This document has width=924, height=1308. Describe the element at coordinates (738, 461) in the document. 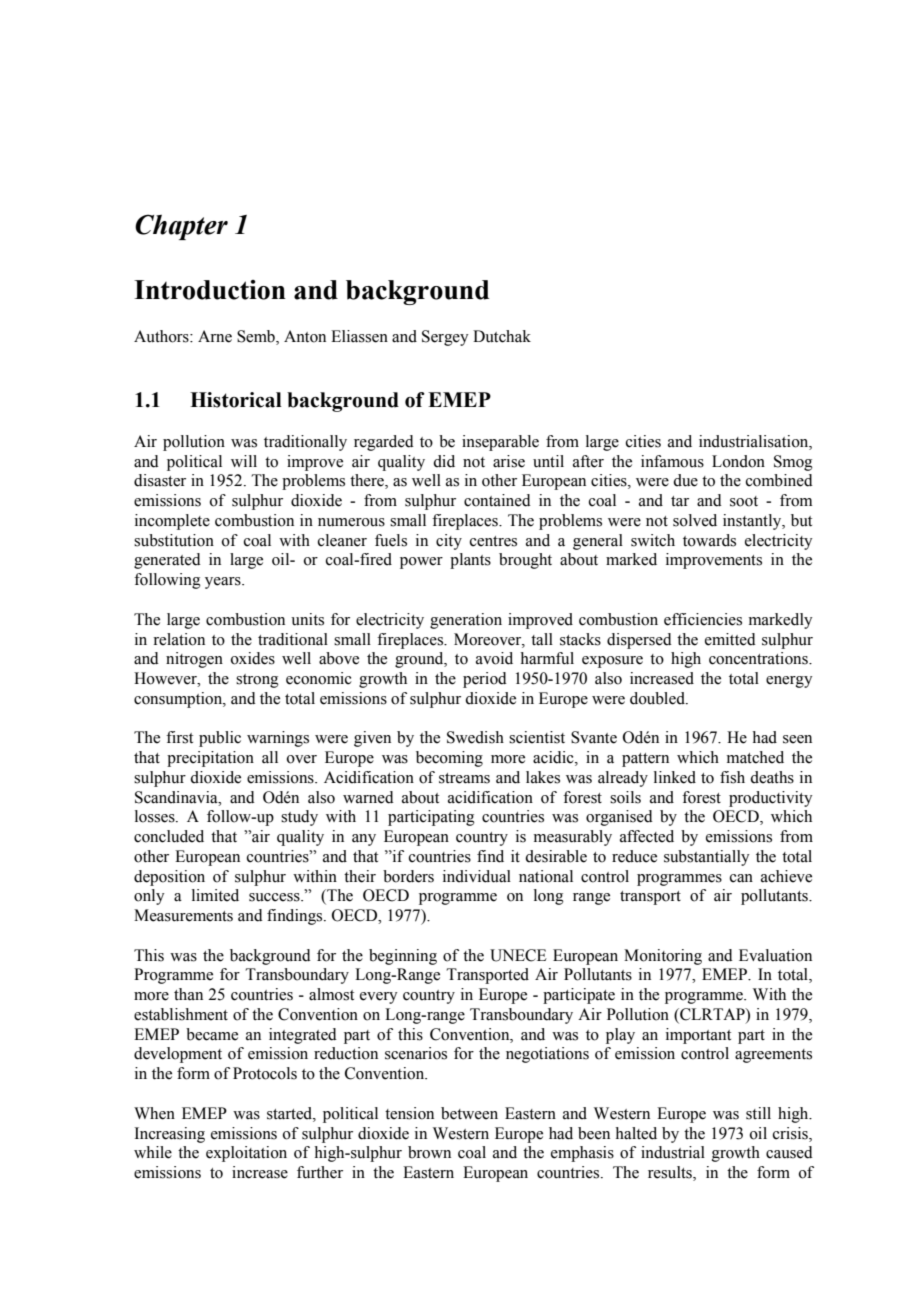

I see `London` at that location.
